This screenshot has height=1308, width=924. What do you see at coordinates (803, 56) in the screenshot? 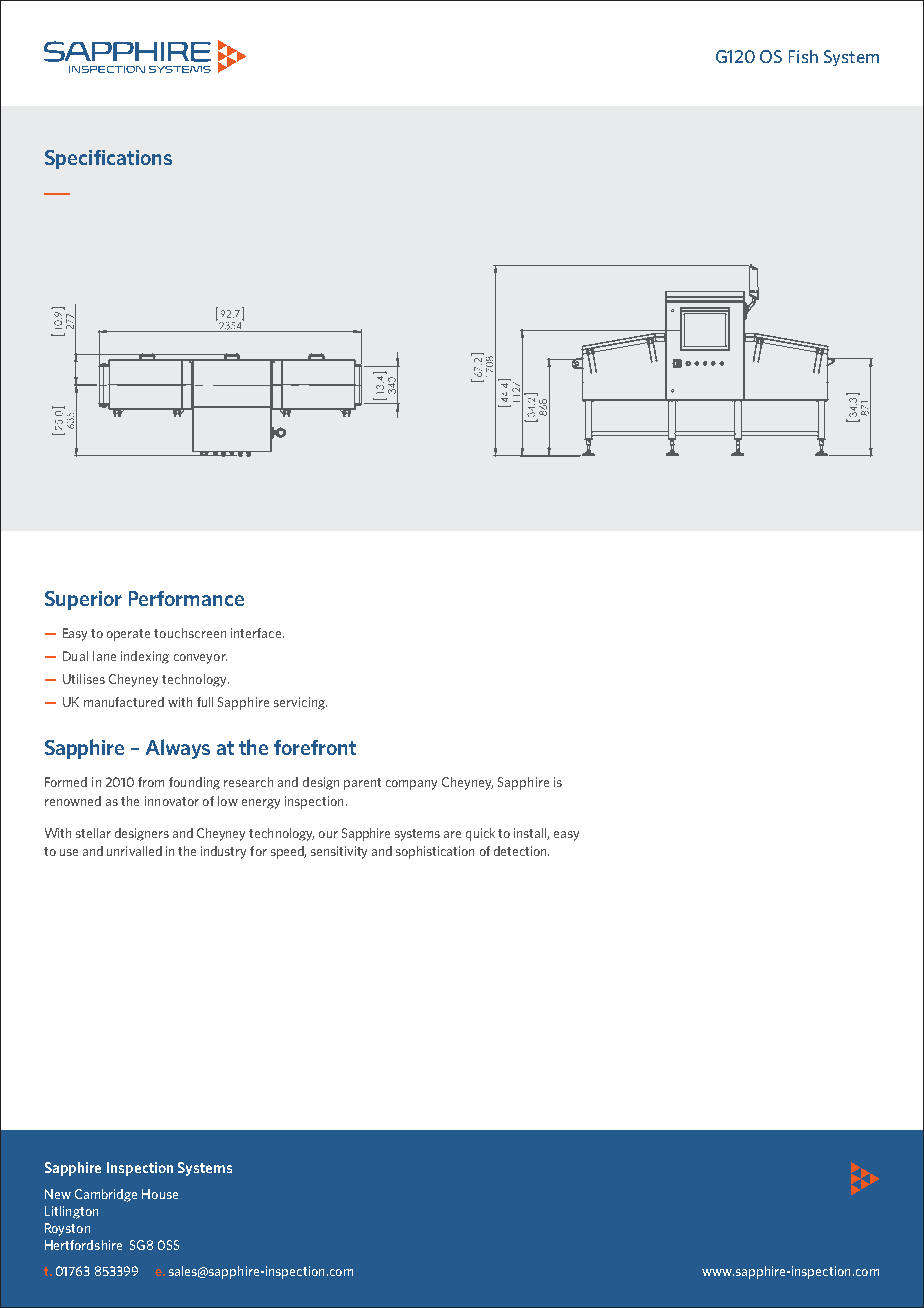
I see `Fish` at bounding box center [803, 56].
